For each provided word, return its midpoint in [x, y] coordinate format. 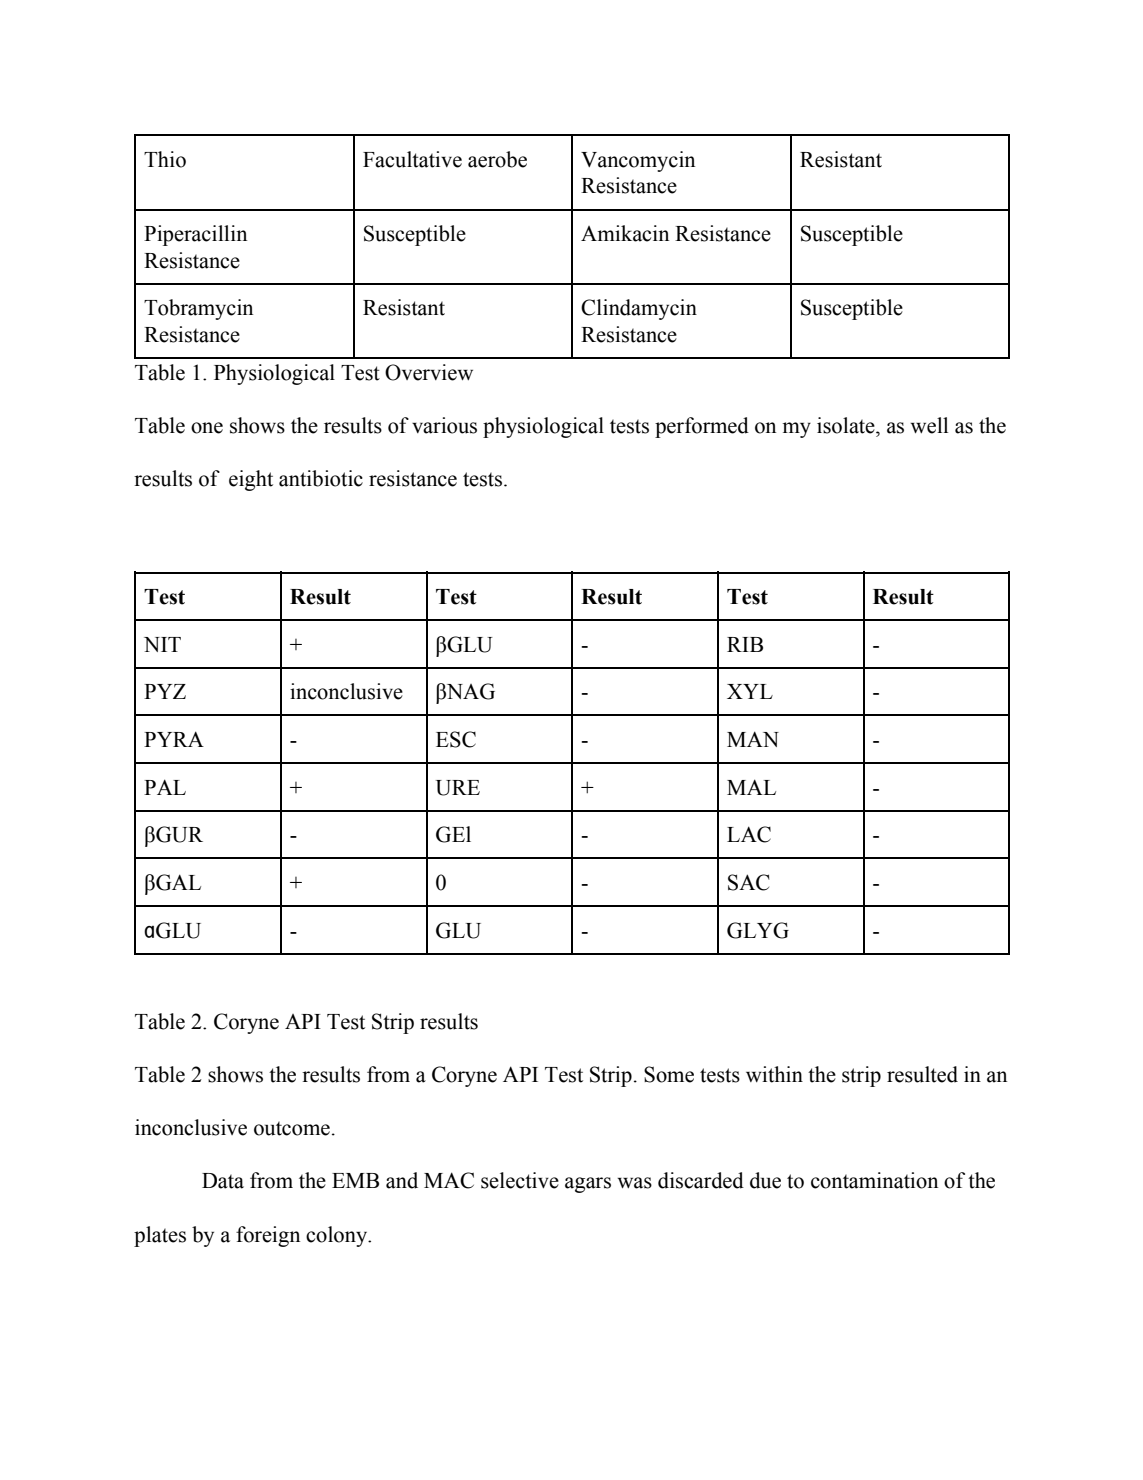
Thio [165, 159]
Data [223, 1181]
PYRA [174, 739]
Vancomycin [638, 161]
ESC [456, 739]
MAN [753, 739]
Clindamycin [639, 309]
